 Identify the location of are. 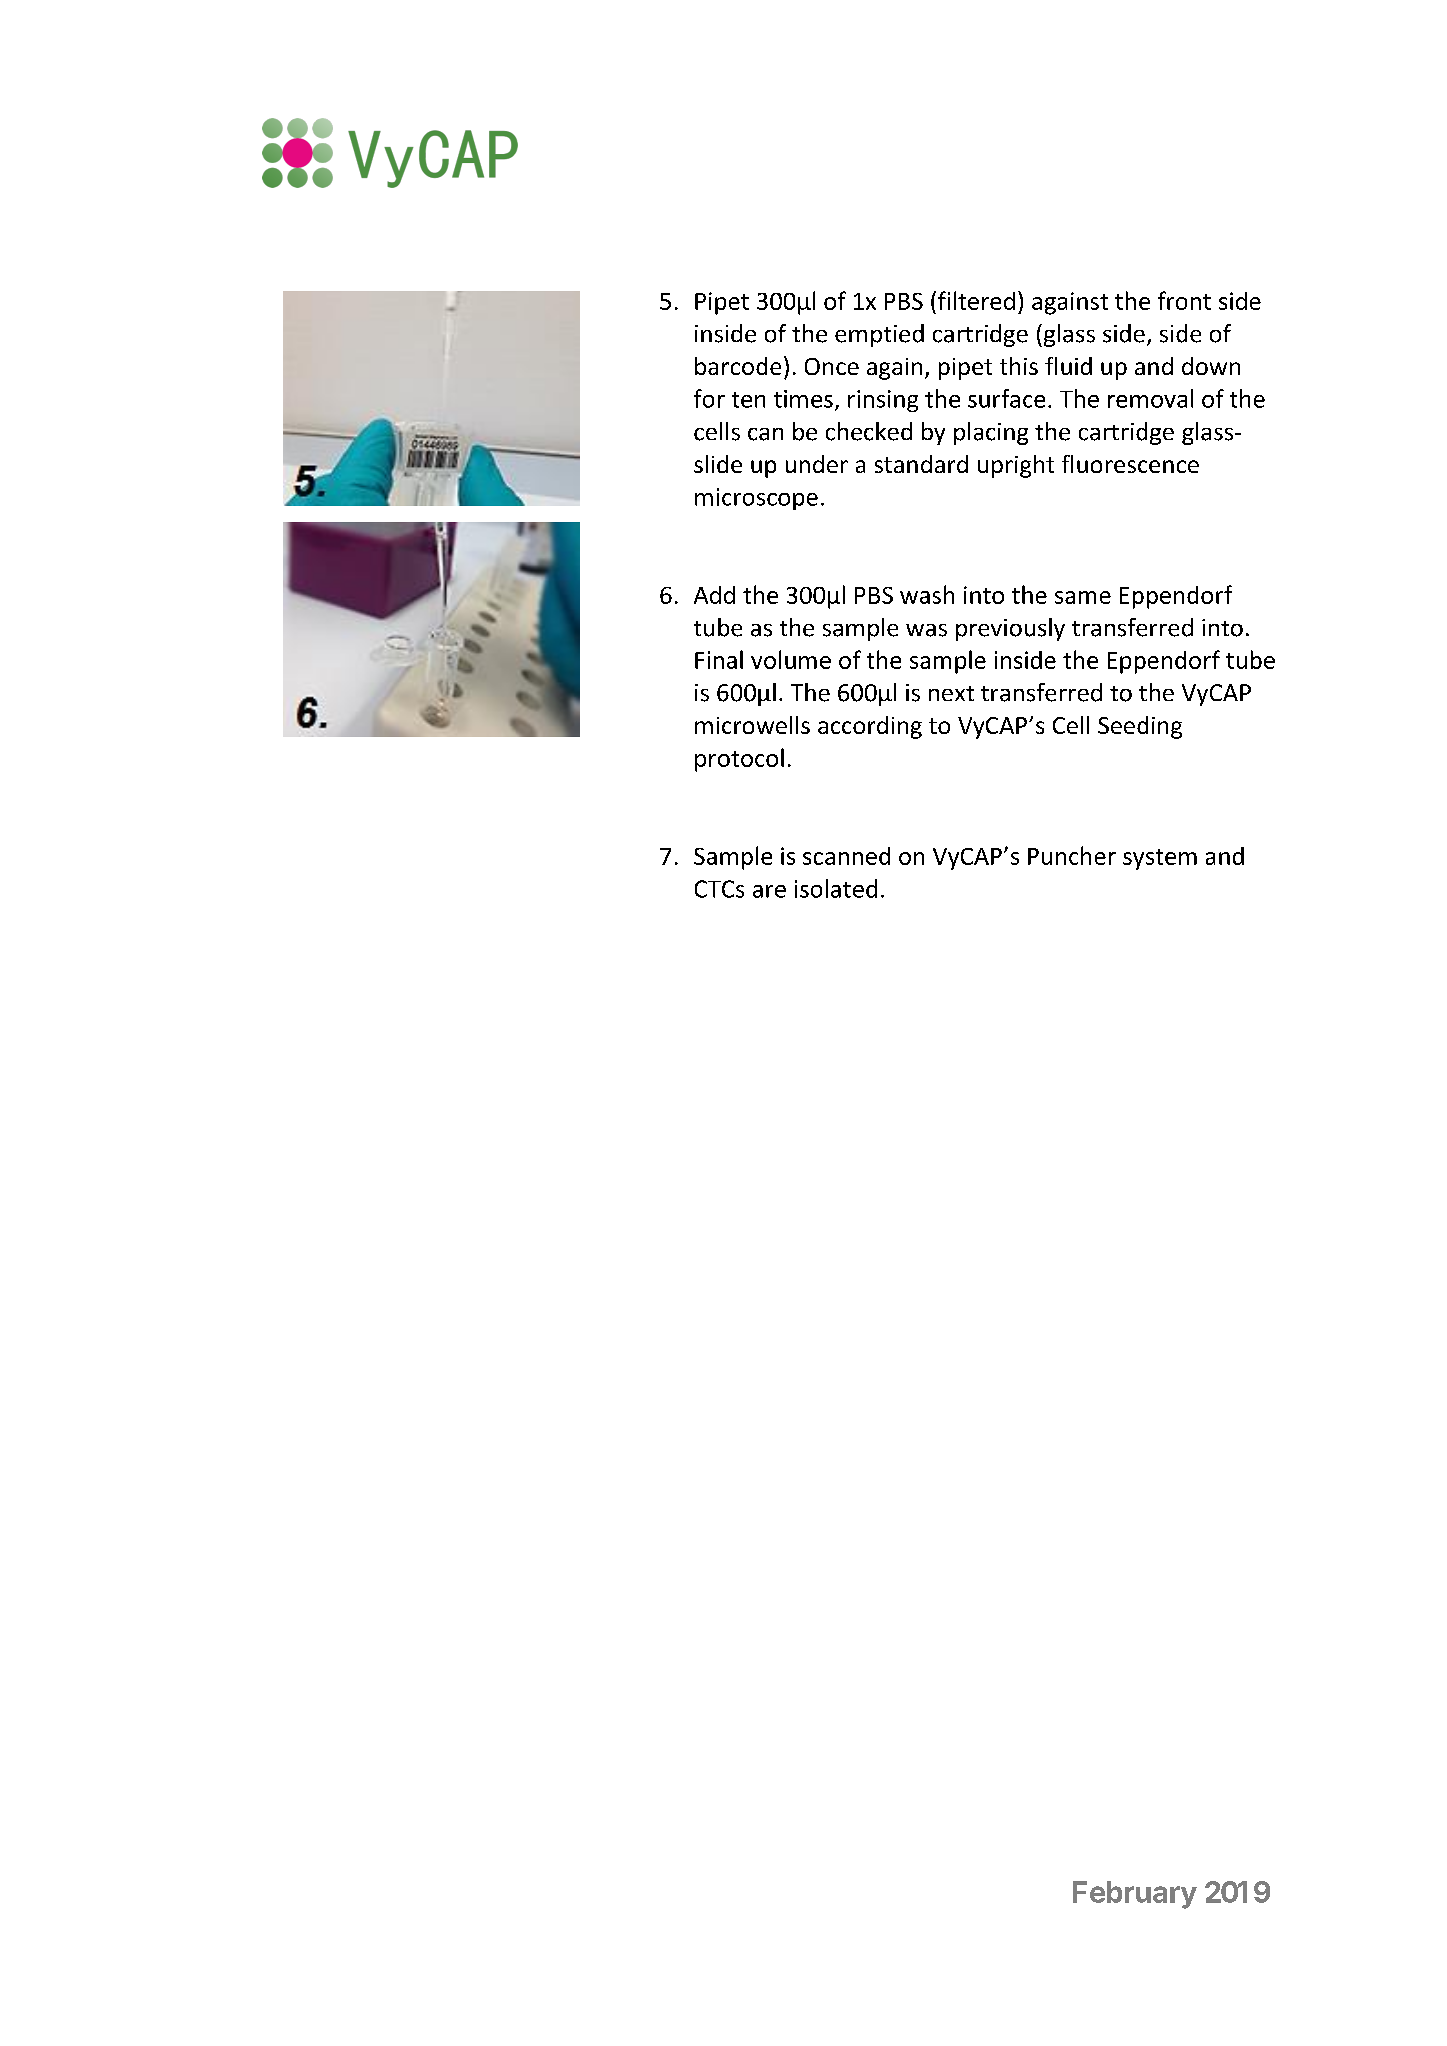
(769, 891).
